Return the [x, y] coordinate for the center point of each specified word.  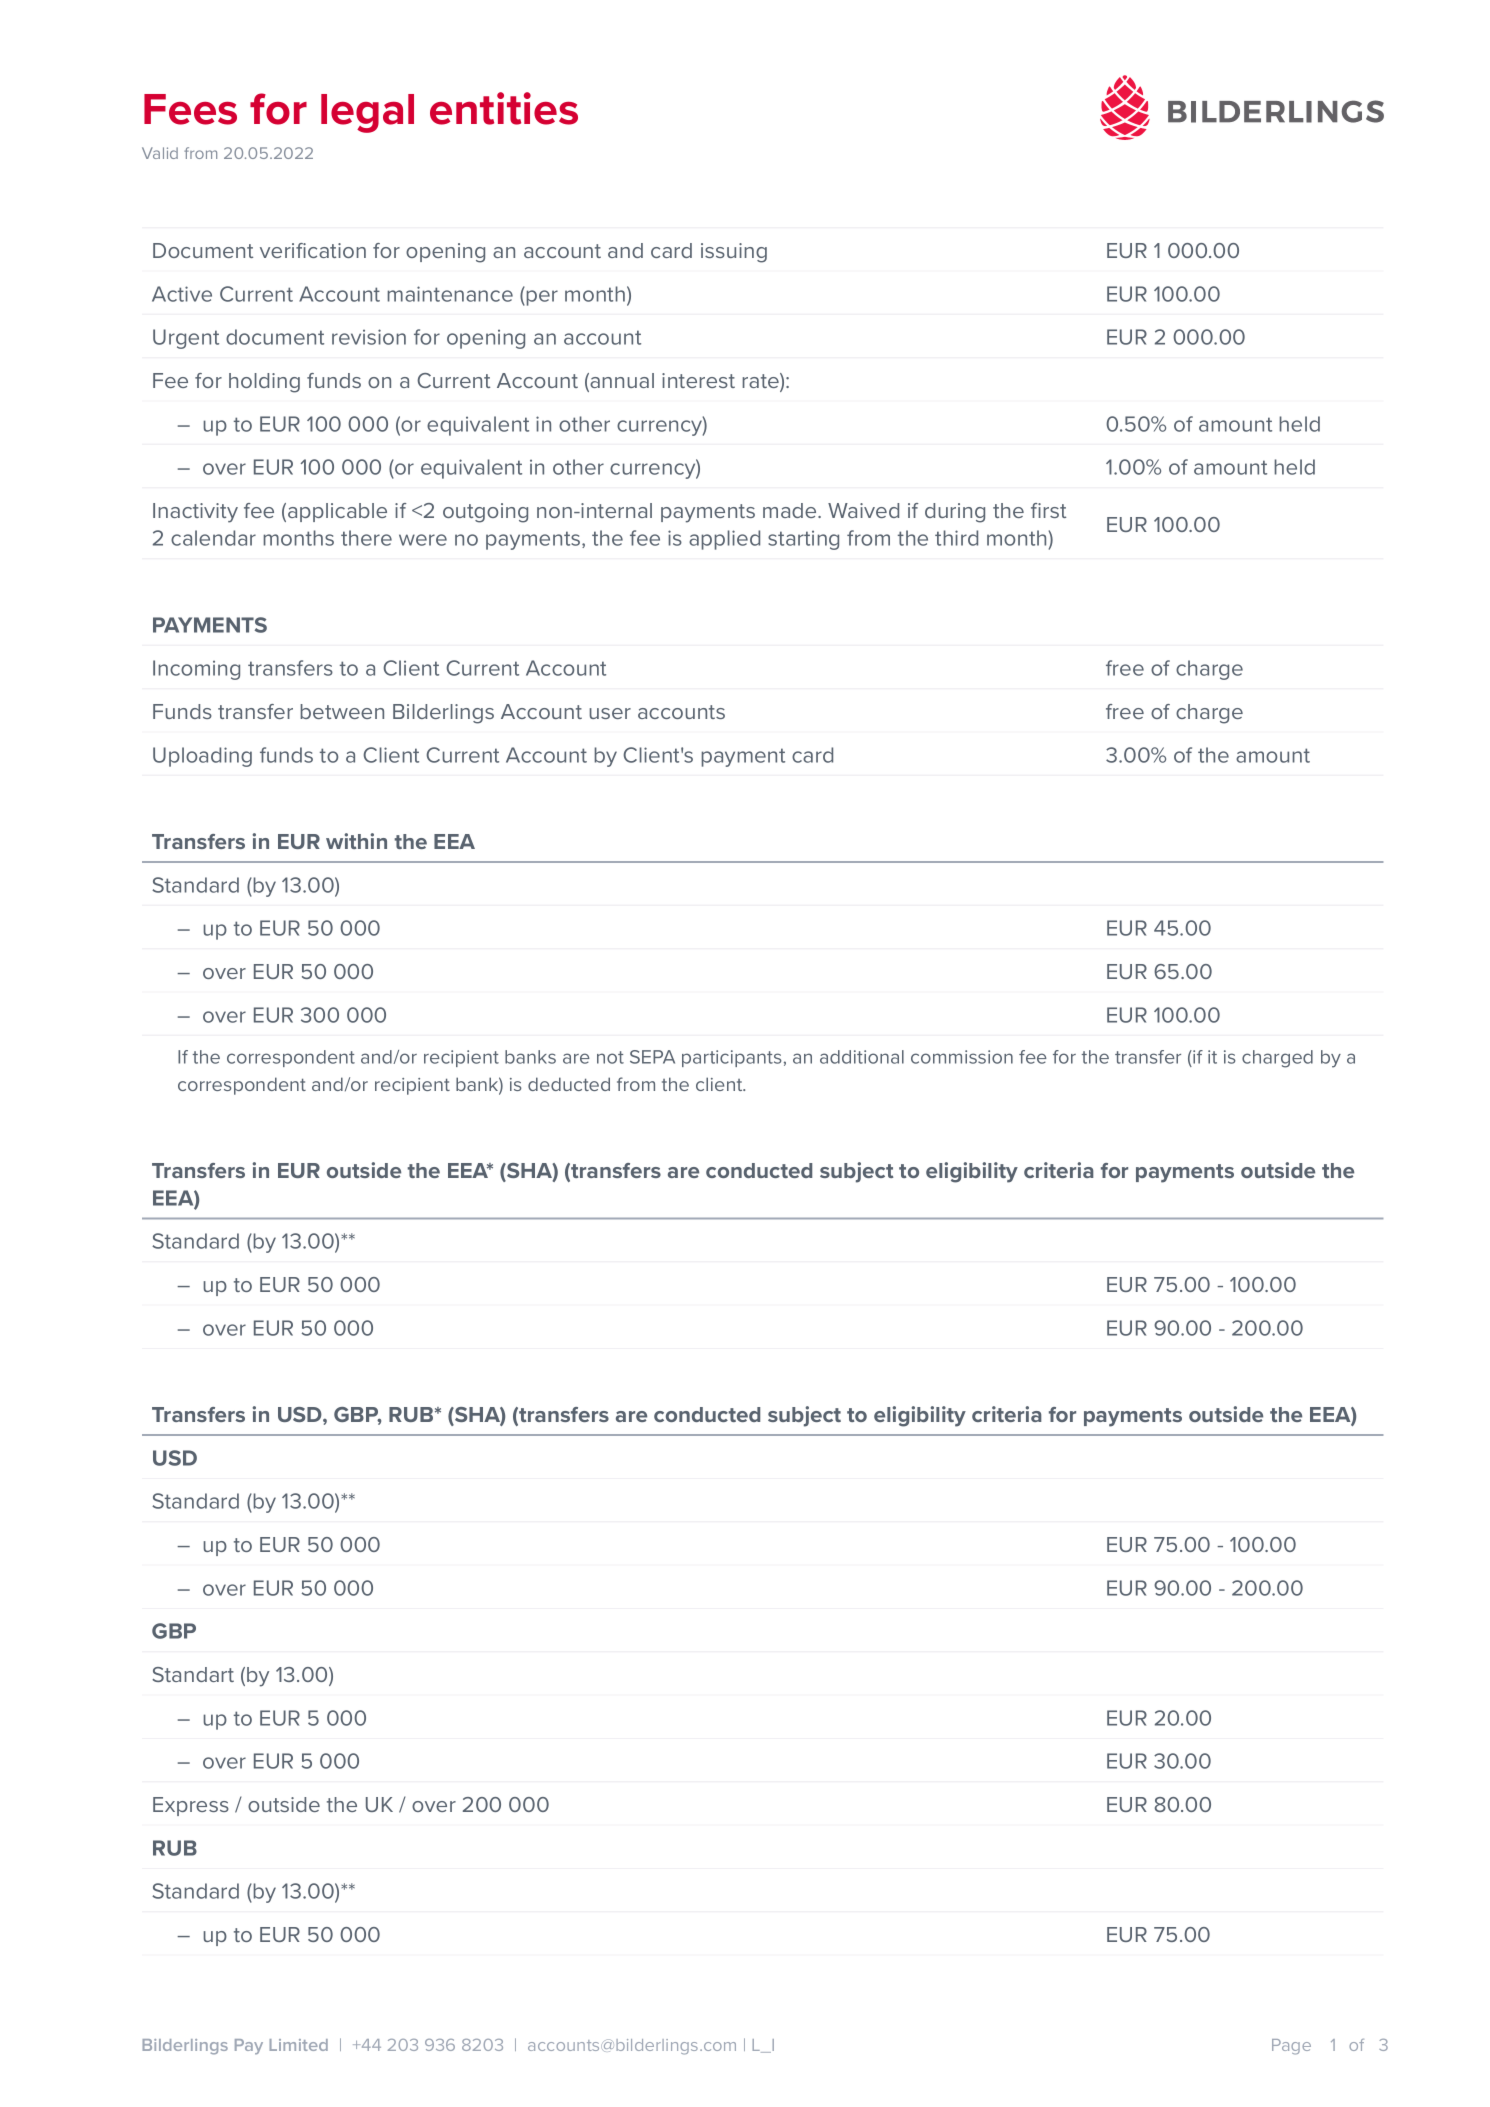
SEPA [652, 1057]
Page [1291, 2047]
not [610, 1057]
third [956, 538]
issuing [734, 253]
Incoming [196, 670]
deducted [569, 1084]
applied [724, 540]
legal [367, 113]
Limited [298, 2045]
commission [962, 1057]
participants [732, 1058]
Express [191, 1806]
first [1048, 510]
